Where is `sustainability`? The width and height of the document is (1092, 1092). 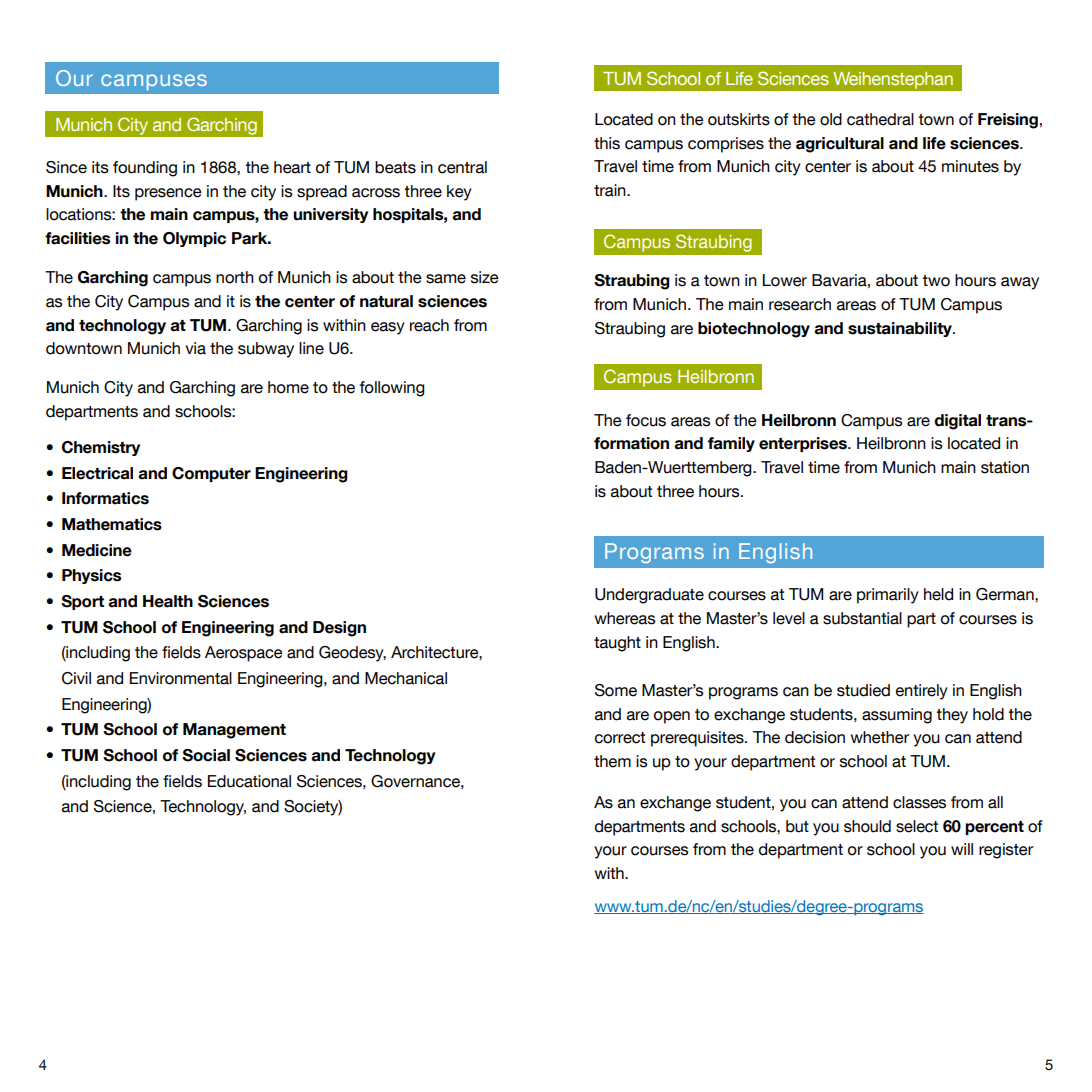 sustainability is located at coordinates (901, 329).
